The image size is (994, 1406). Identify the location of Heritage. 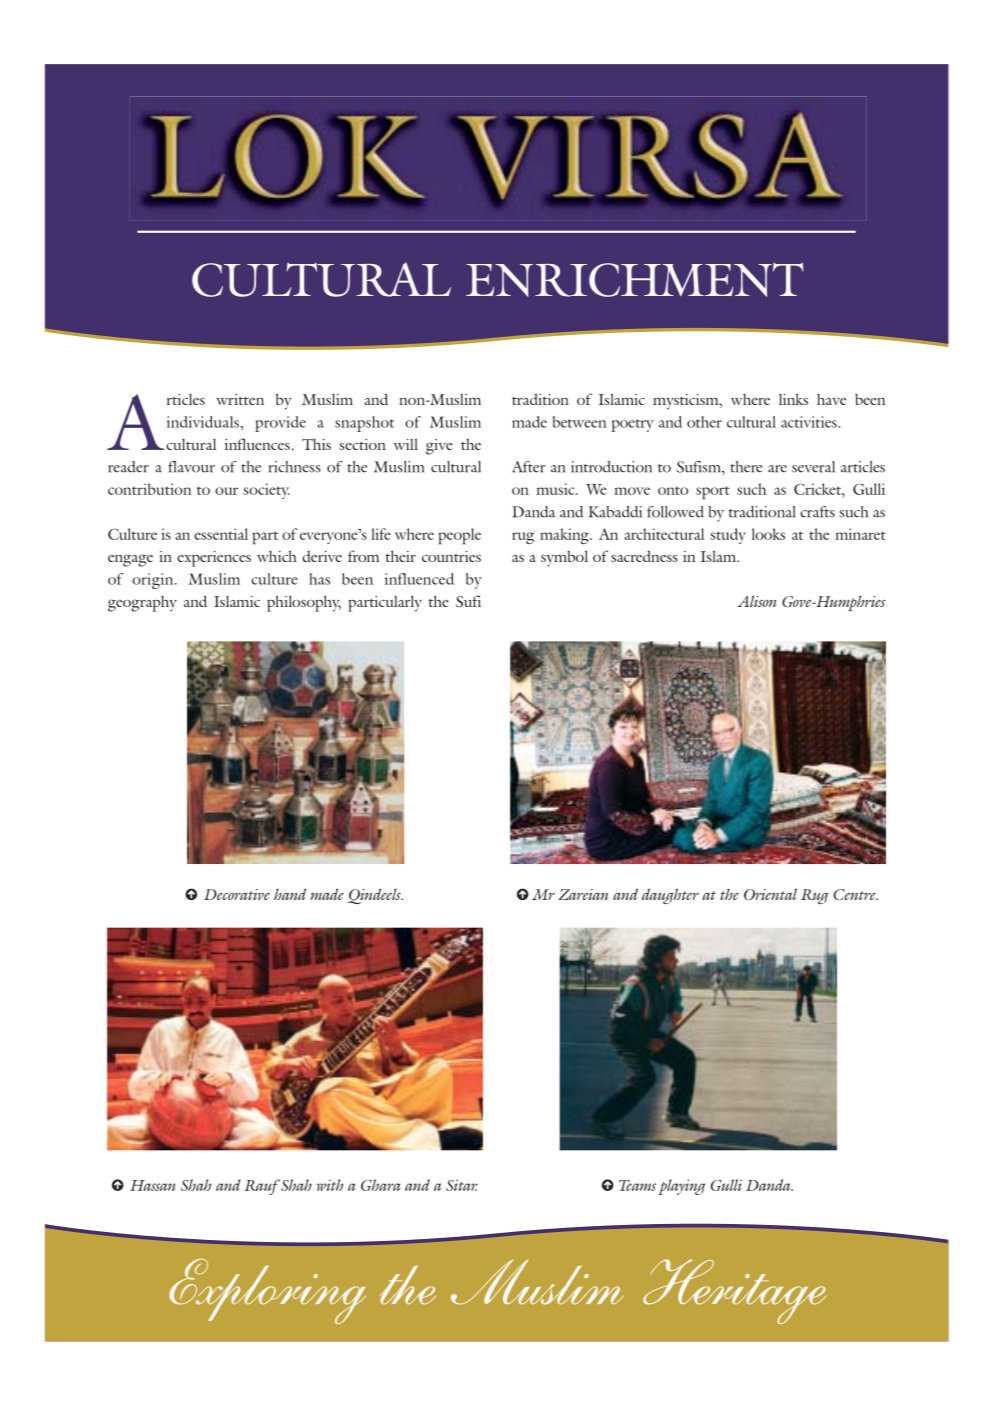
(735, 1291).
